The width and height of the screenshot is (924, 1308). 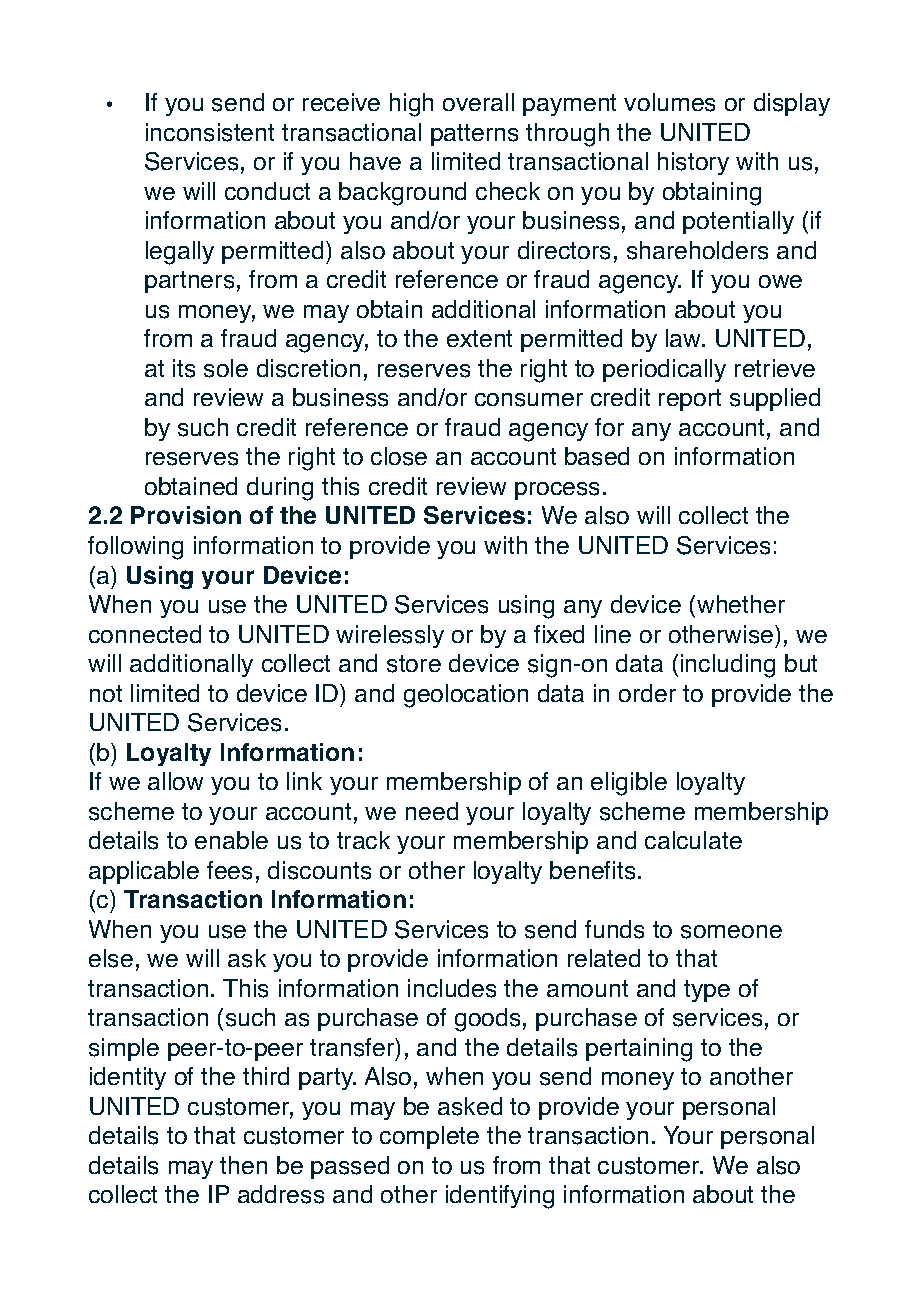 I want to click on extent, so click(x=479, y=338).
